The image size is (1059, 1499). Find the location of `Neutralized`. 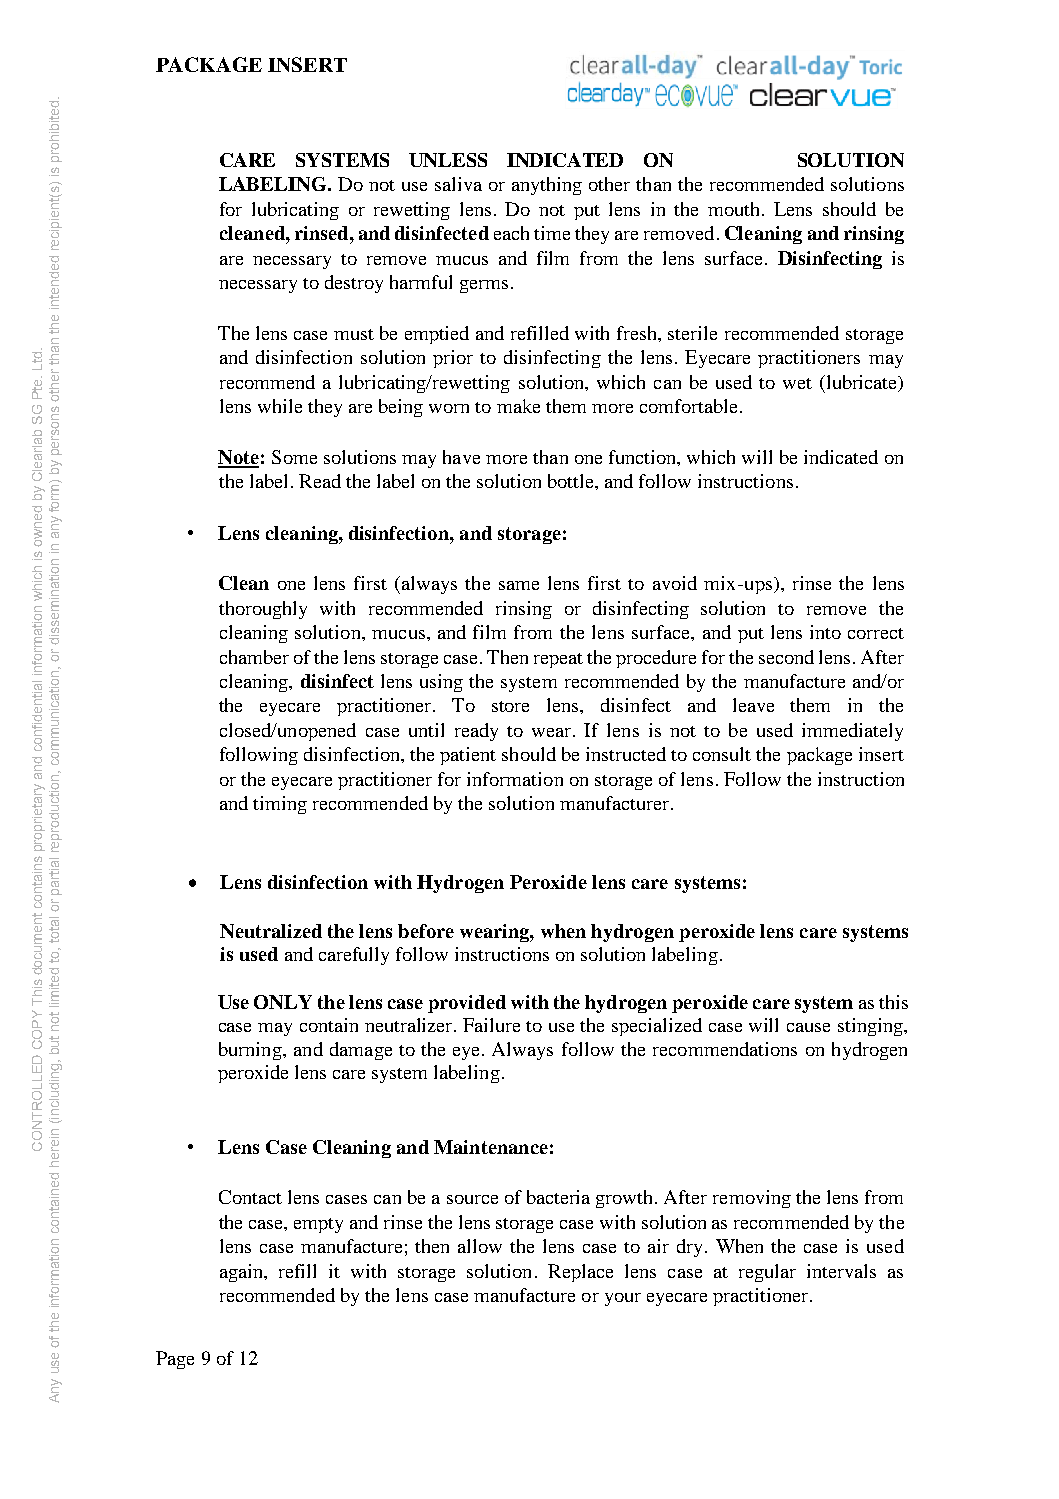

Neutralized is located at coordinates (271, 931).
